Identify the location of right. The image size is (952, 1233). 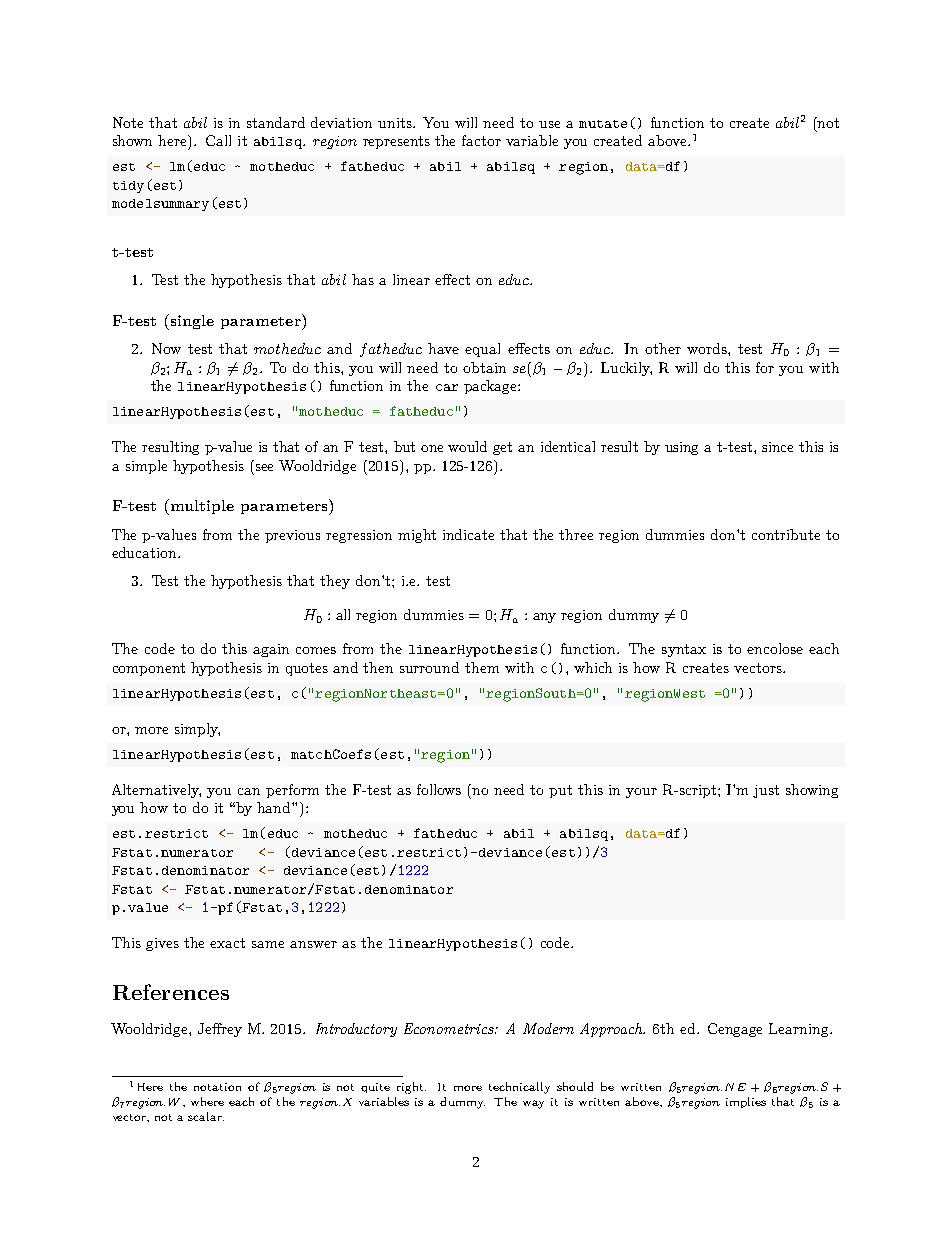
(411, 1088).
